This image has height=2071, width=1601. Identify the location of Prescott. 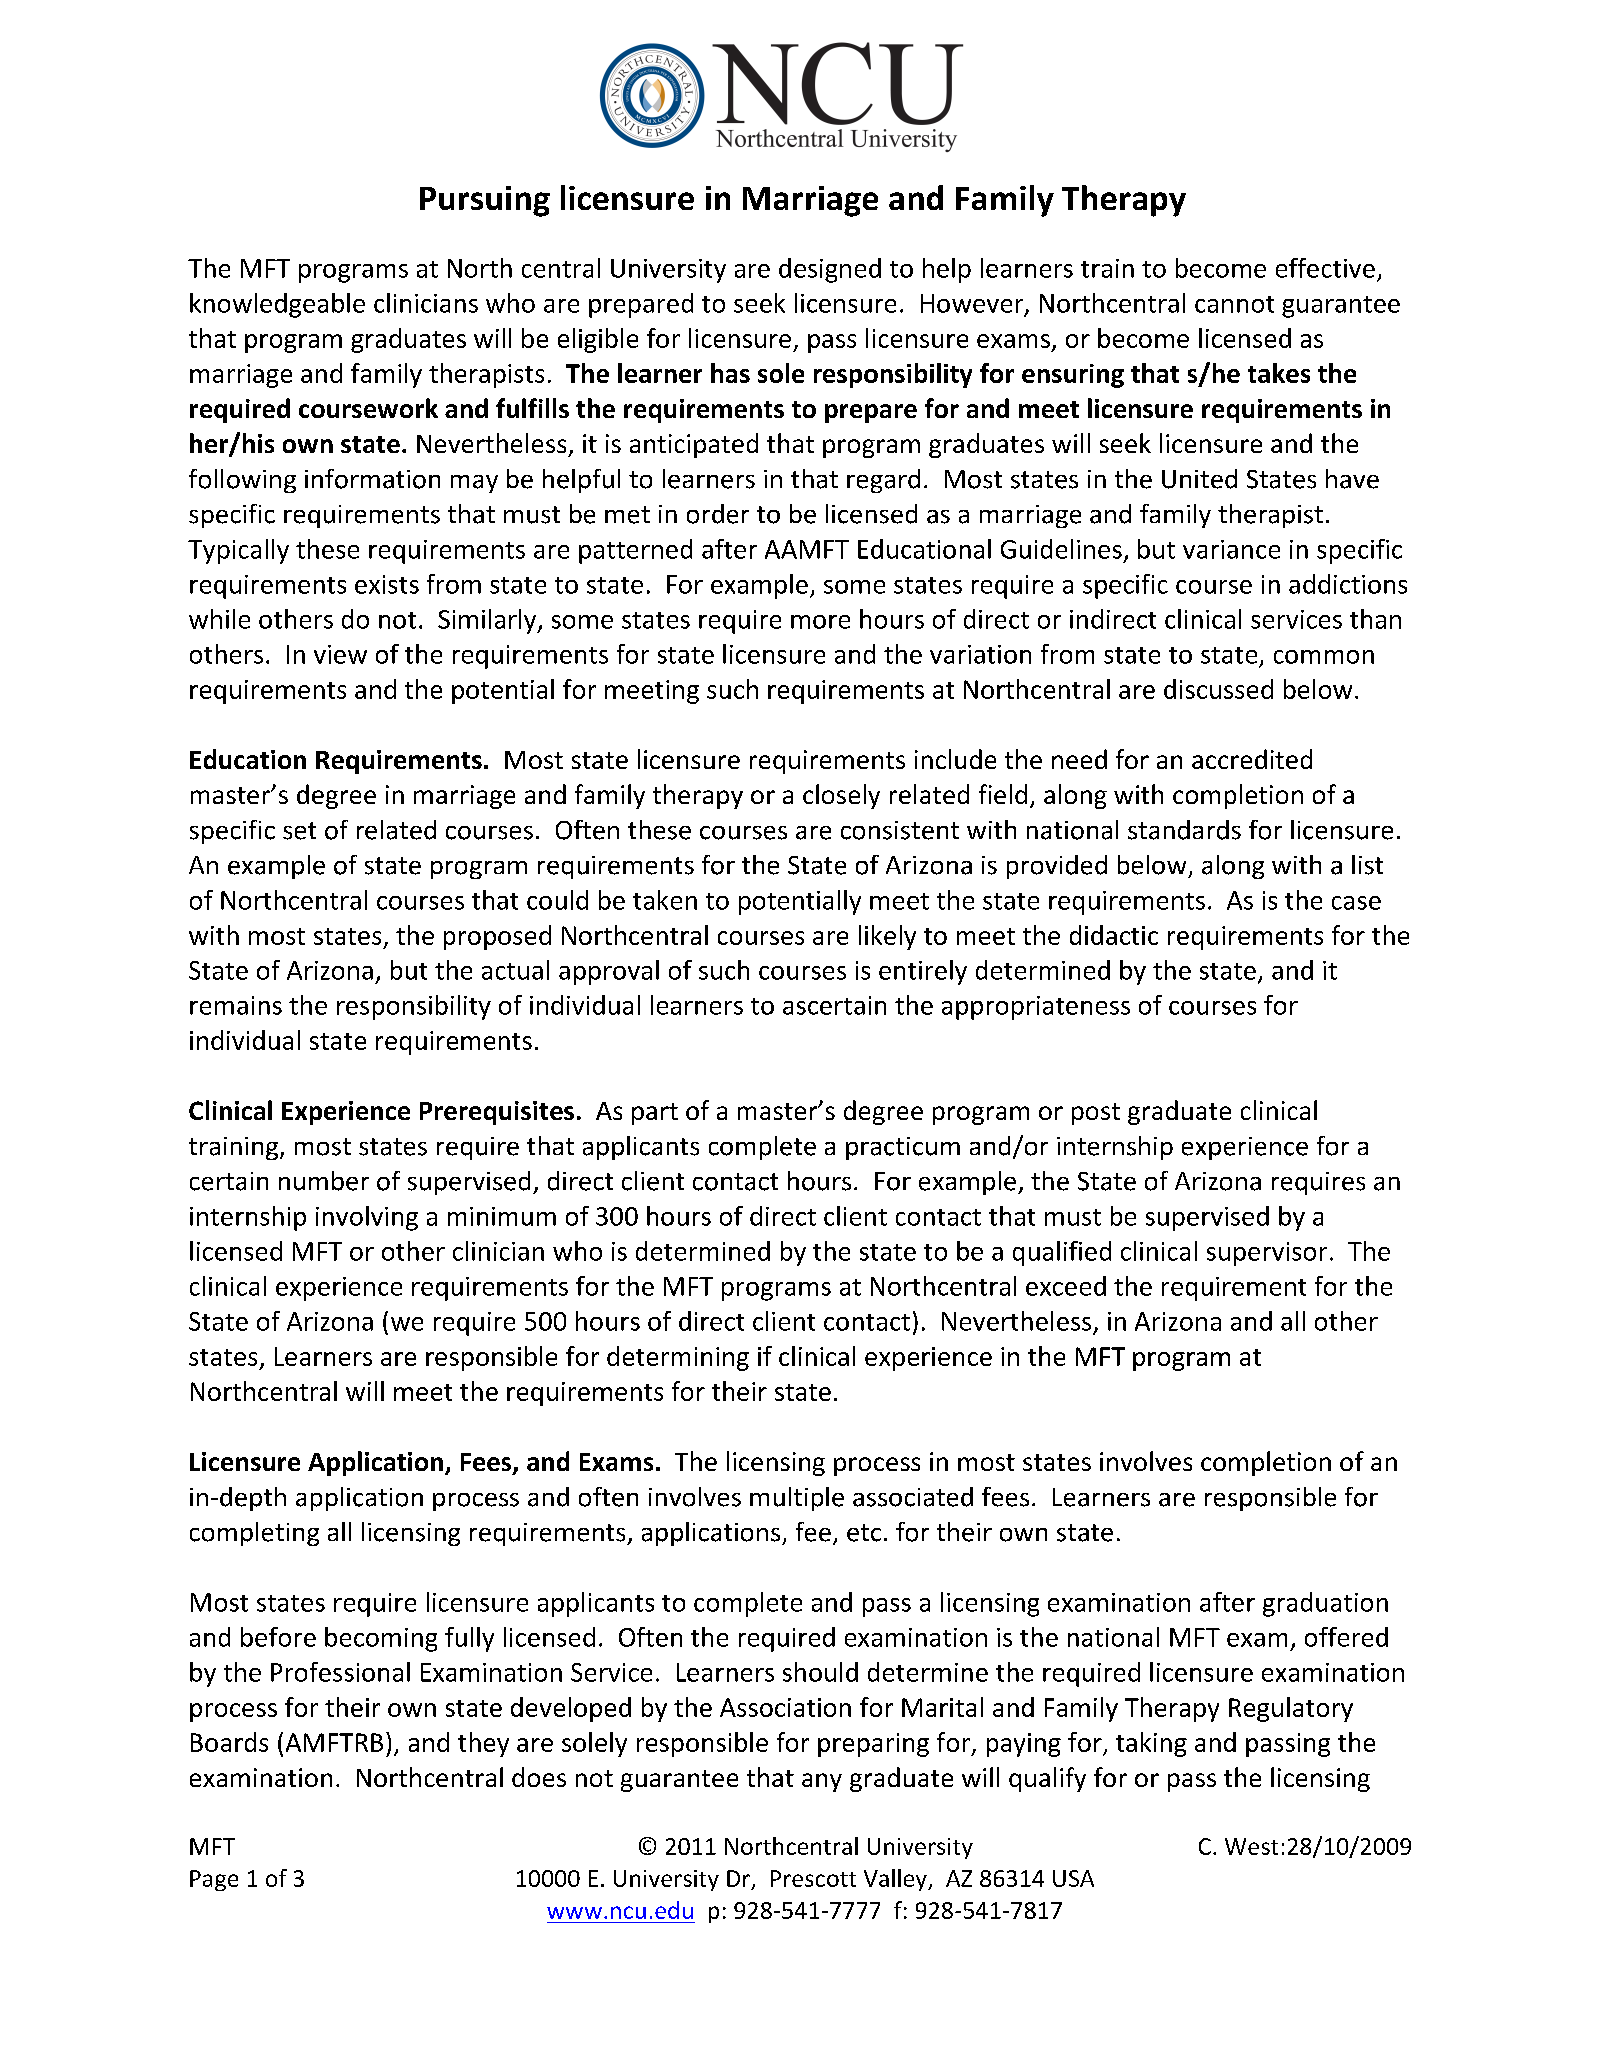
(813, 1878).
